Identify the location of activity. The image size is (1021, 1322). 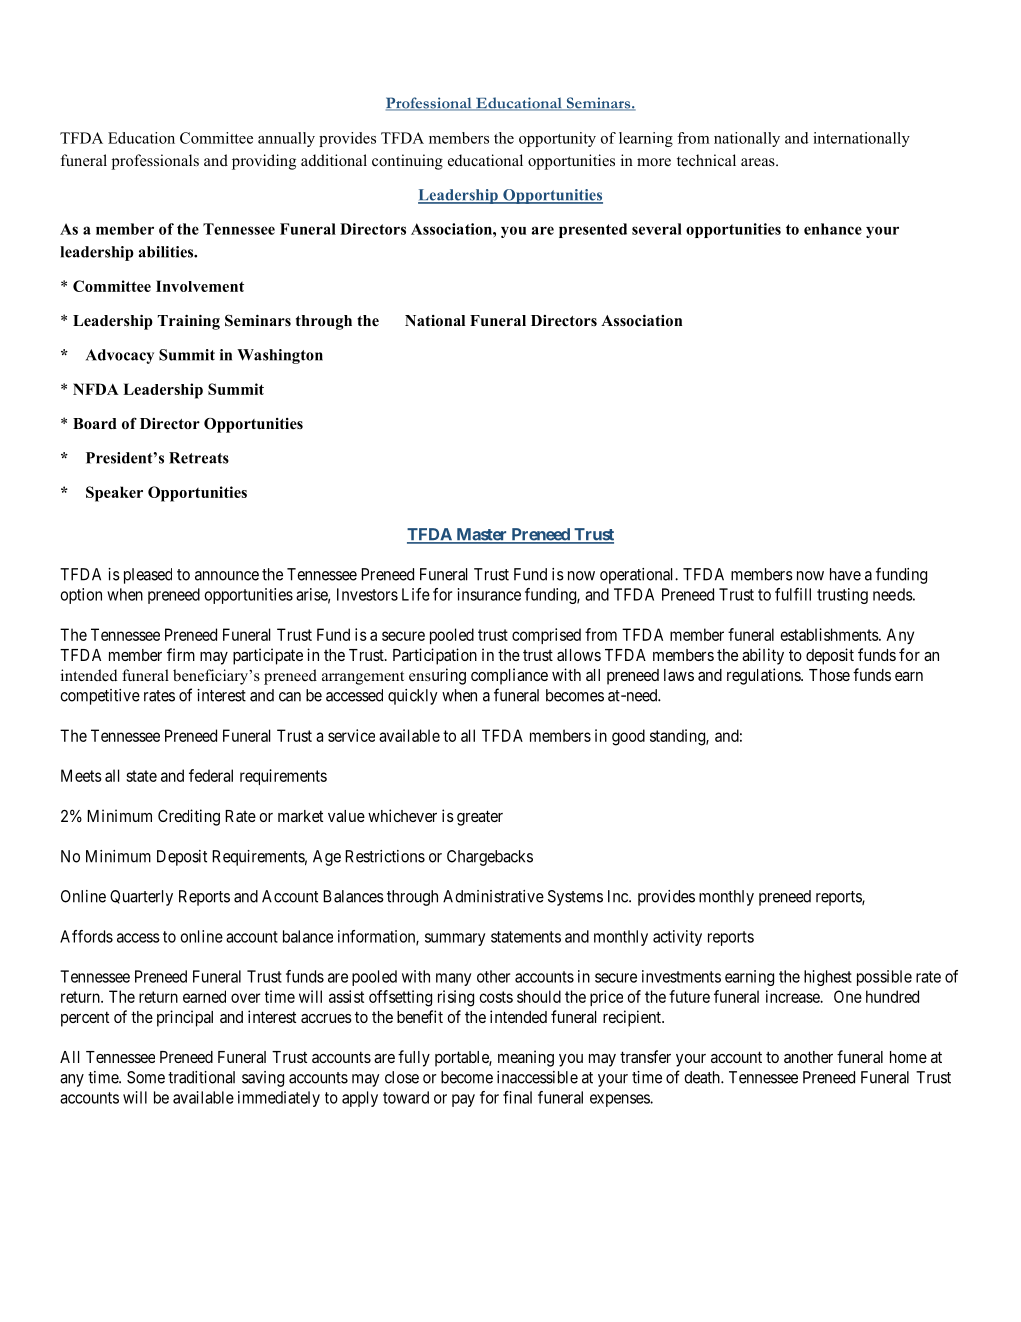
(677, 938).
